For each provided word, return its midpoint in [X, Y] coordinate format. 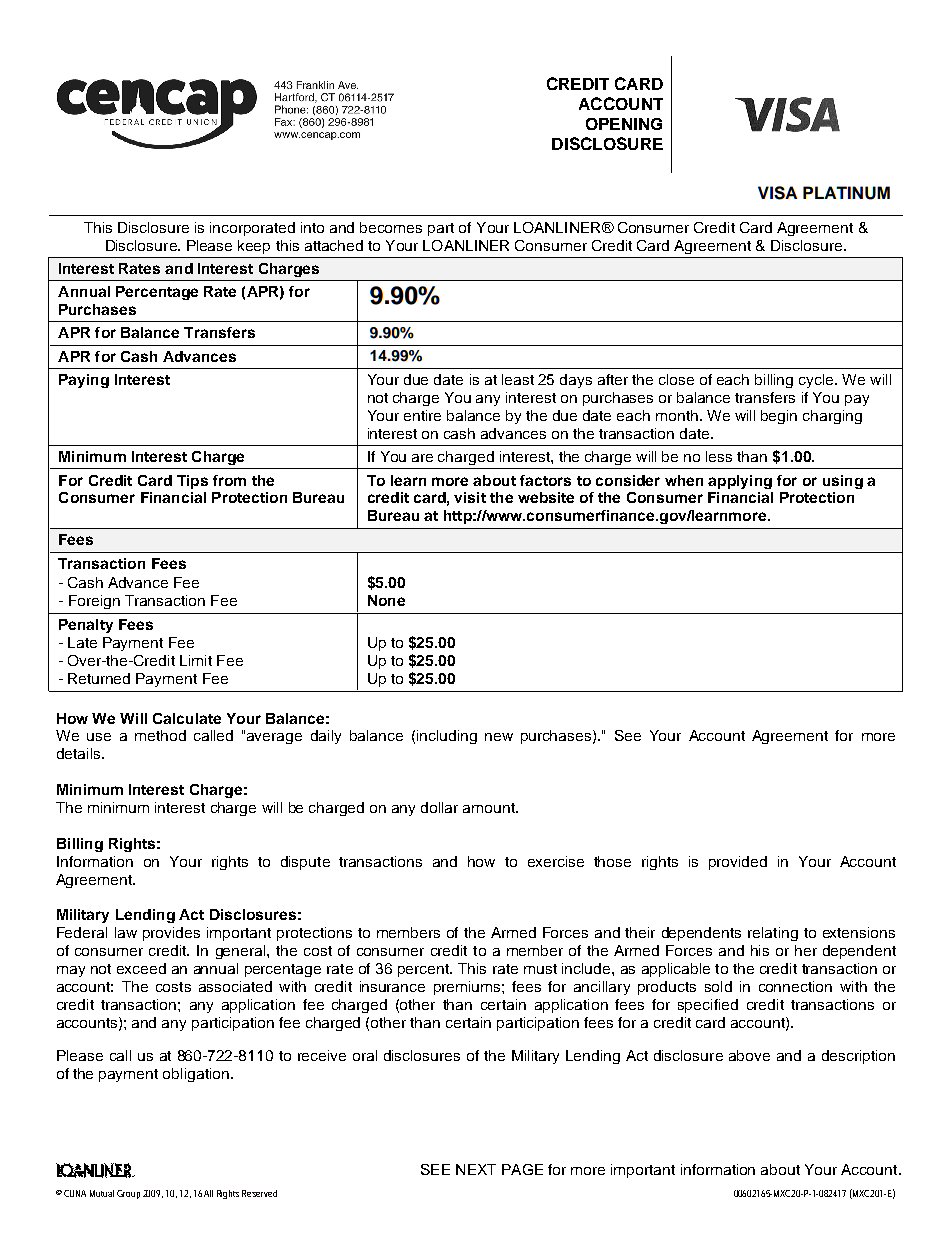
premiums [468, 988]
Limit [196, 660]
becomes [391, 227]
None [386, 600]
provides [171, 934]
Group [128, 1194]
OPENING [624, 124]
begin [779, 417]
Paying [84, 381]
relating [773, 934]
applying [740, 482]
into [312, 227]
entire [422, 415]
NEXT [476, 1169]
